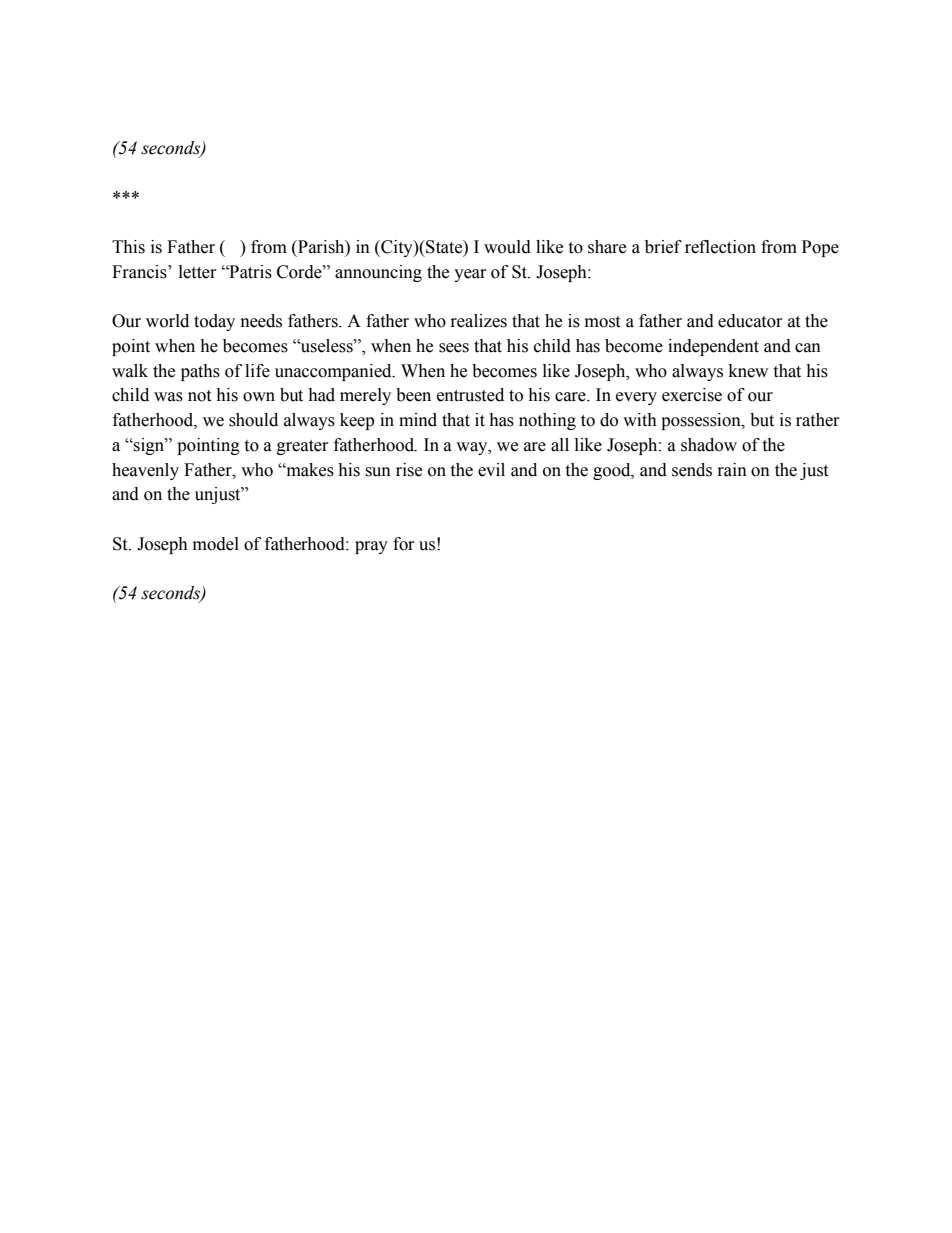 The width and height of the screenshot is (952, 1233). Describe the element at coordinates (216, 544) in the screenshot. I see `model` at that location.
